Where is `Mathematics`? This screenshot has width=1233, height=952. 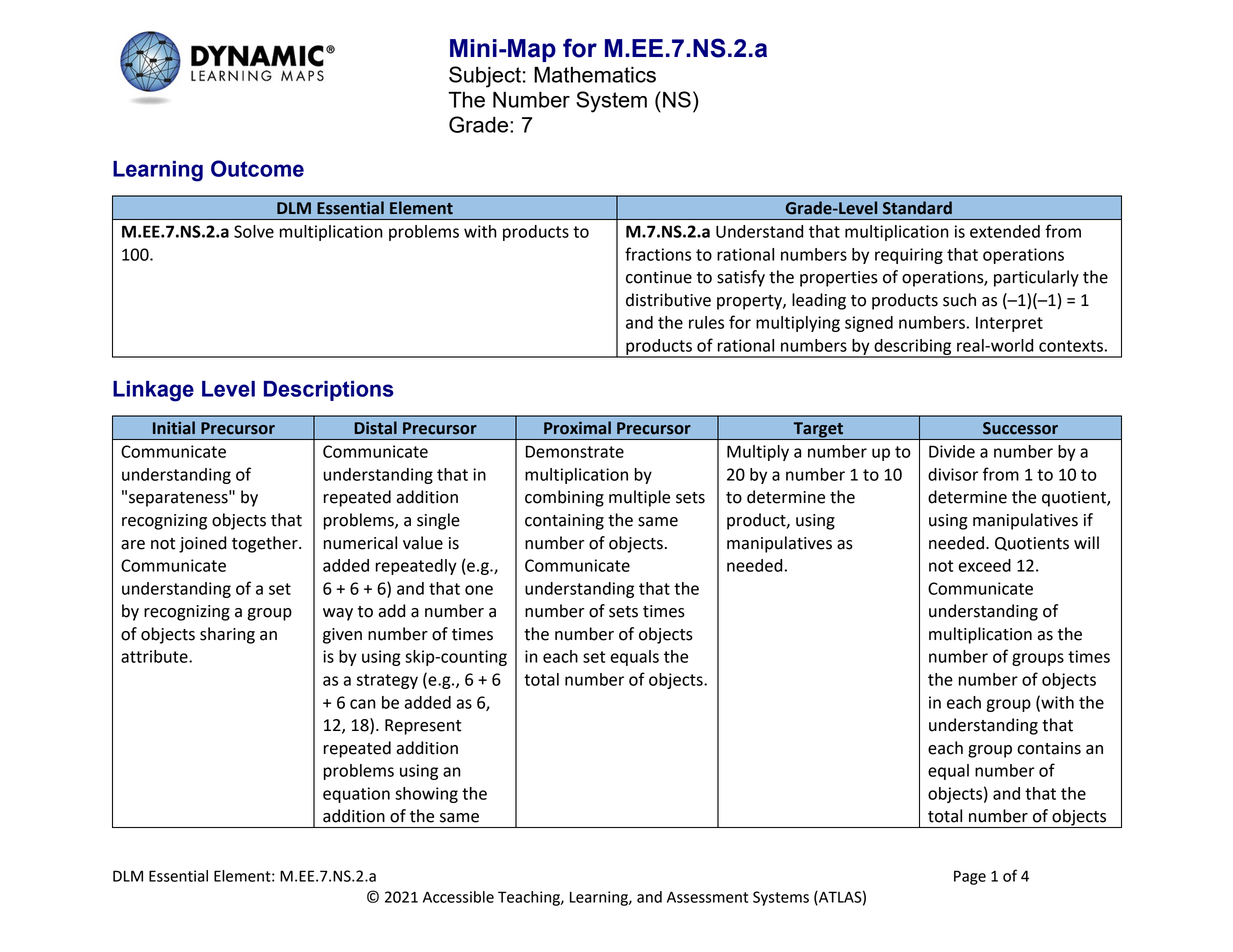
Mathematics is located at coordinates (595, 74).
